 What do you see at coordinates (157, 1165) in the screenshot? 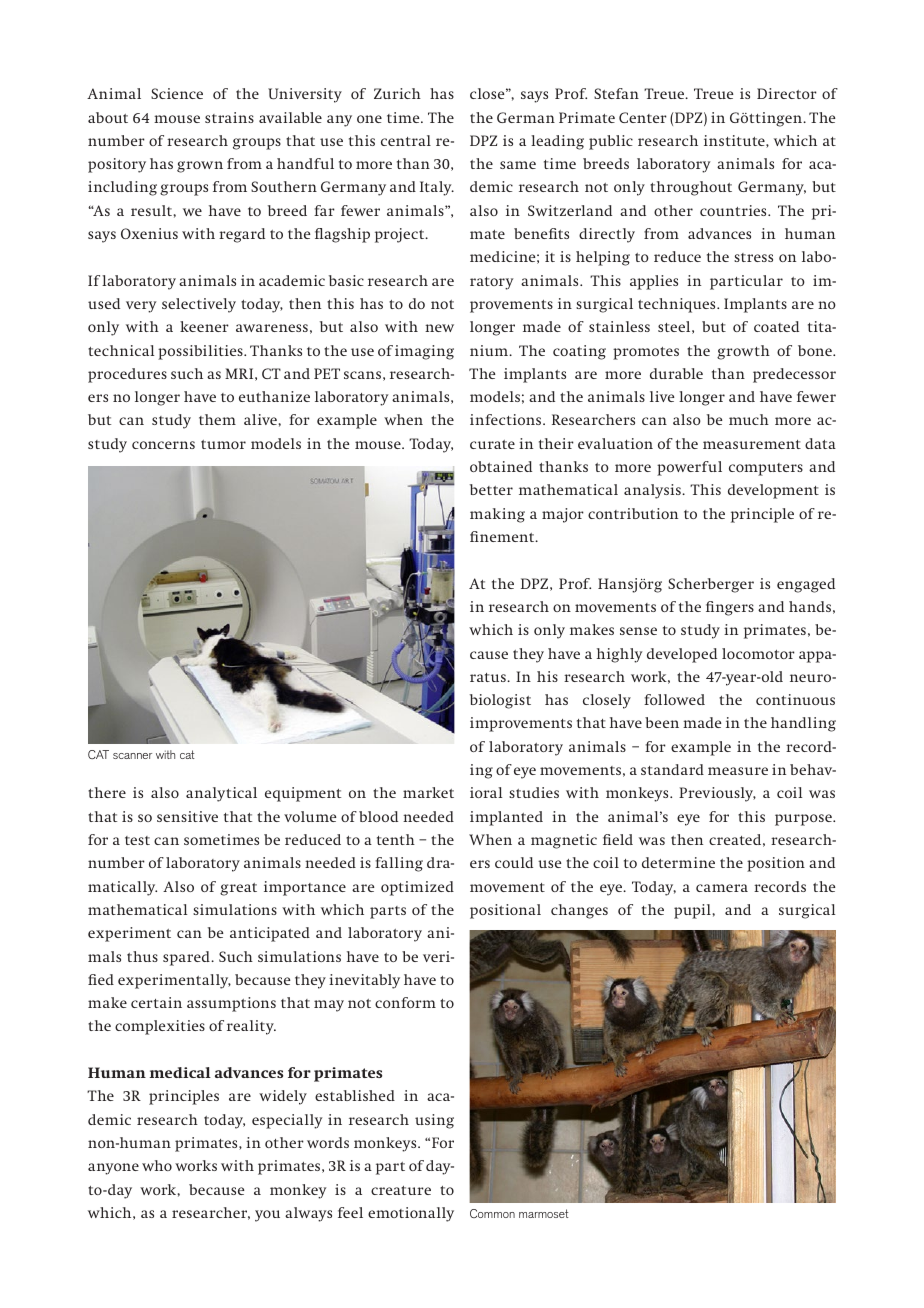
I see `who` at bounding box center [157, 1165].
